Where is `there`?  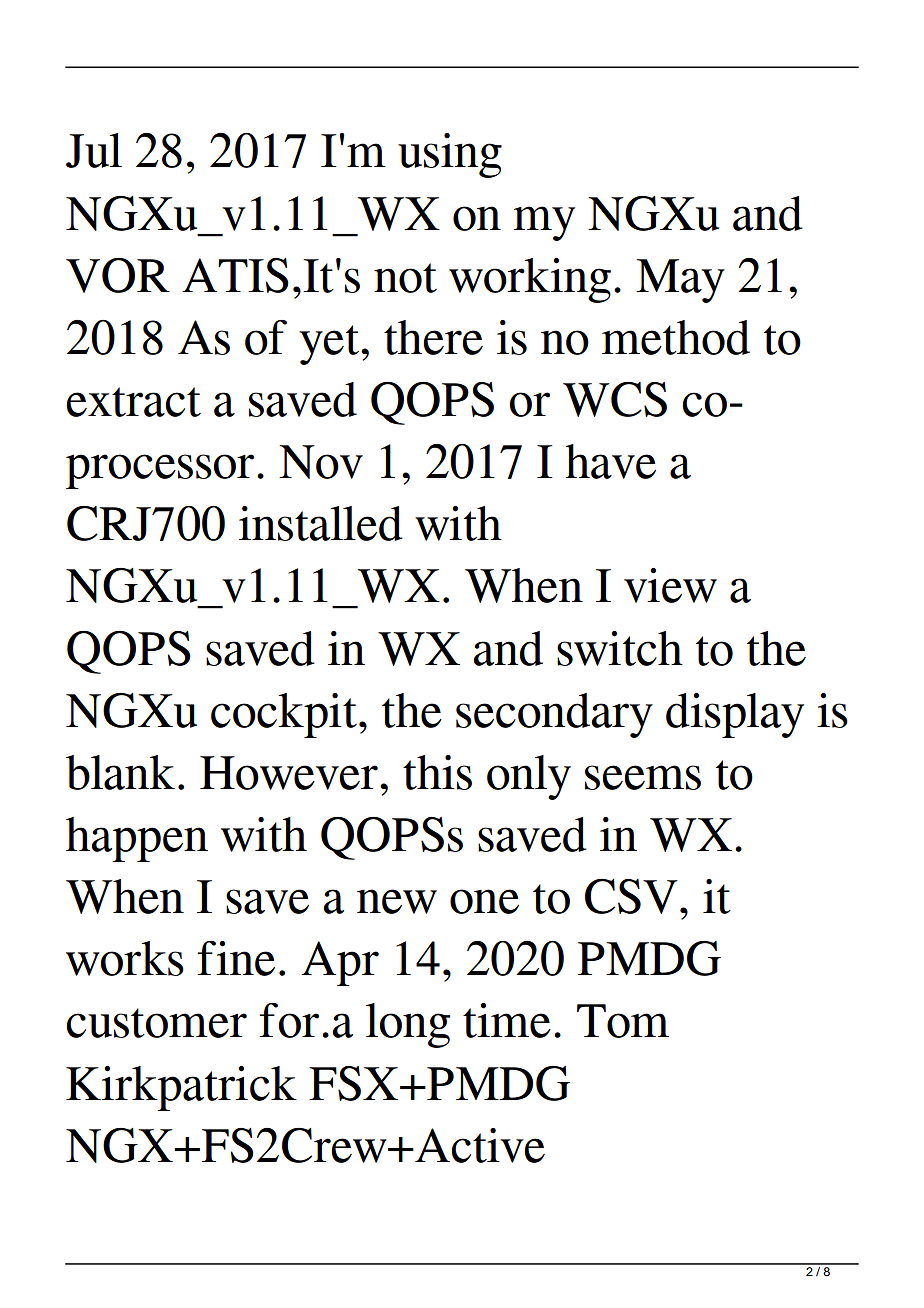 there is located at coordinates (433, 337).
